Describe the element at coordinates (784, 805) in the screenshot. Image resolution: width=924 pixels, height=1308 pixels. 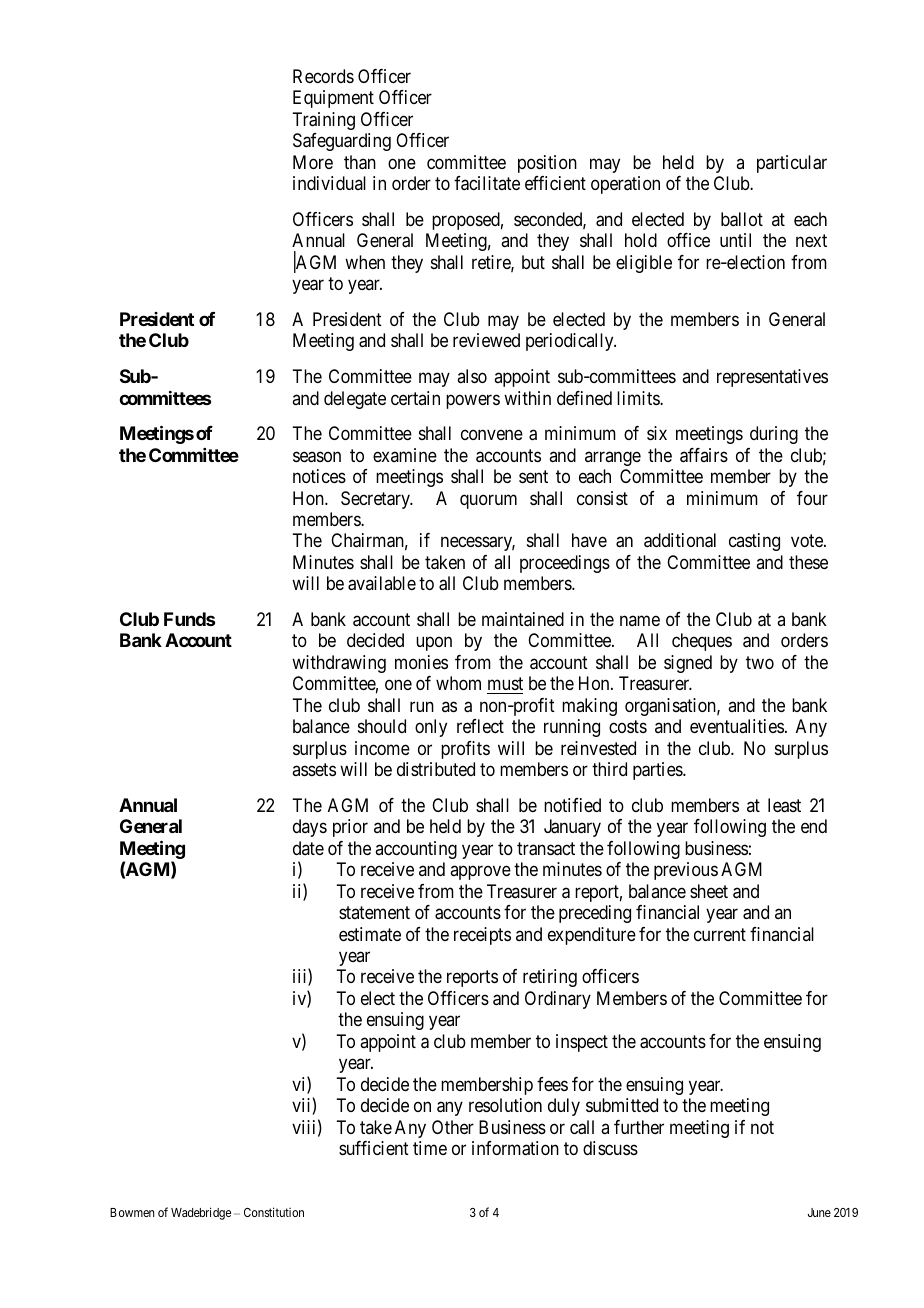
I see `least` at that location.
